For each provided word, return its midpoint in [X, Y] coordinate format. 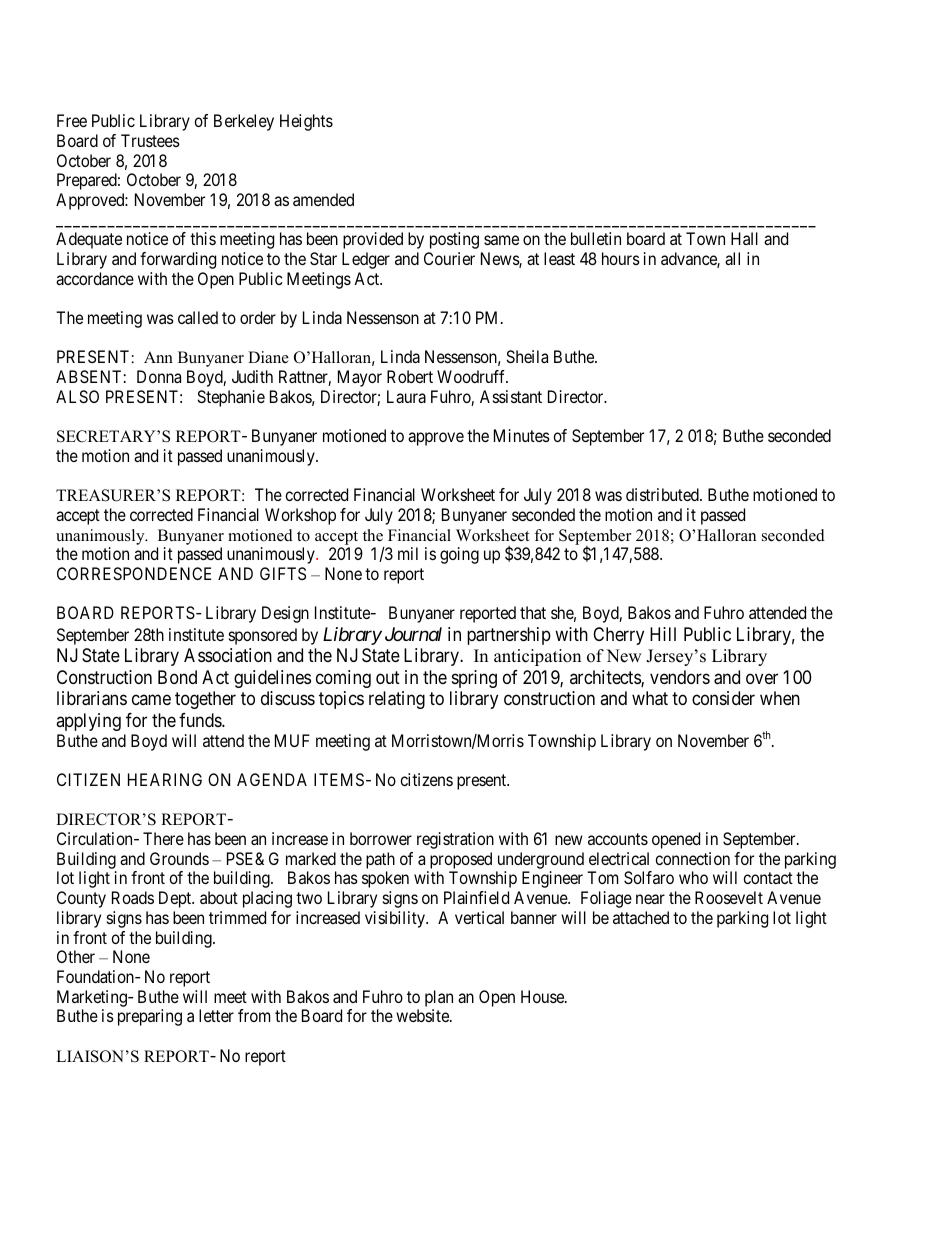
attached [641, 917]
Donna [159, 376]
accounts [618, 839]
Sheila [527, 356]
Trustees [150, 140]
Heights [306, 122]
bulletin [596, 238]
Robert [410, 376]
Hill [663, 634]
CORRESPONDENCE [134, 573]
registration [455, 840]
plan [439, 998]
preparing [150, 1017]
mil [408, 553]
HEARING [165, 779]
